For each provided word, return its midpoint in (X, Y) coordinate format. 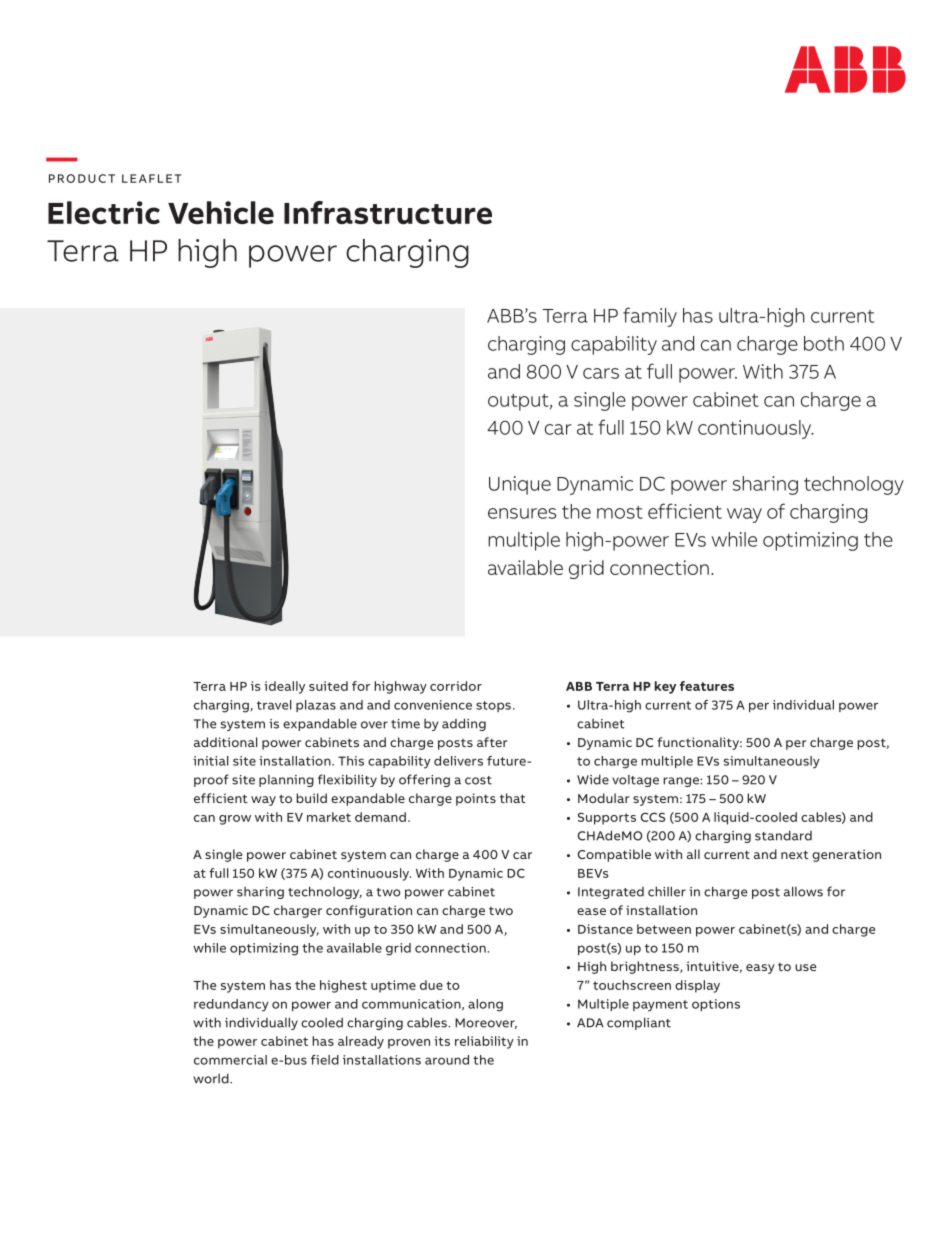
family (650, 317)
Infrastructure (388, 212)
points (476, 799)
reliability (484, 1042)
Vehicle (221, 212)
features (707, 686)
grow (235, 820)
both (824, 343)
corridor (456, 686)
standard (783, 835)
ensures (522, 513)
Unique (520, 485)
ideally (284, 687)
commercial (230, 1060)
